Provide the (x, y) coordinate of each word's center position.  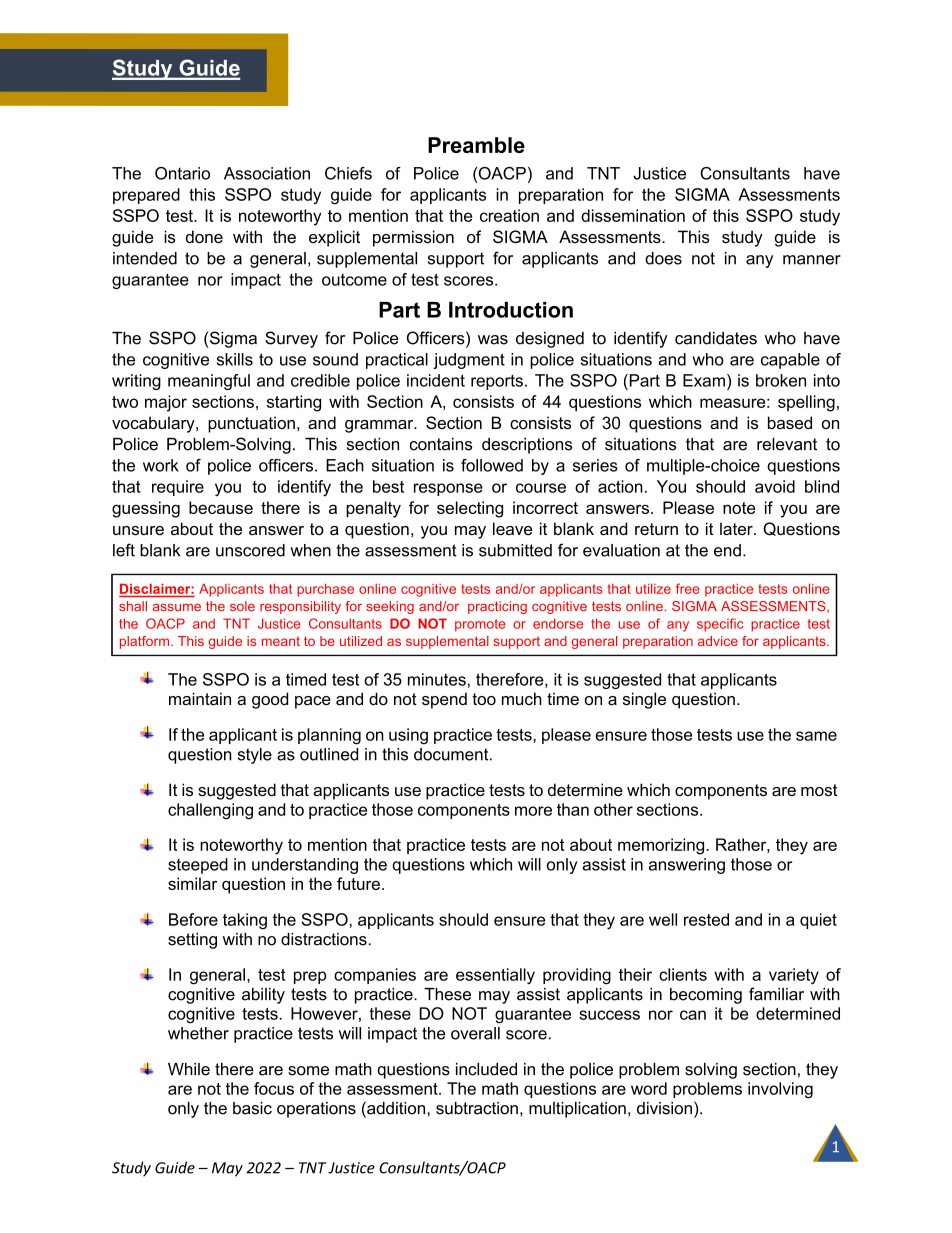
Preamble (476, 145)
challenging (210, 811)
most (819, 790)
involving (780, 1090)
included (486, 1069)
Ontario (182, 173)
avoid (775, 486)
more (533, 811)
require (178, 488)
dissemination (633, 215)
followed (492, 465)
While (189, 1069)
